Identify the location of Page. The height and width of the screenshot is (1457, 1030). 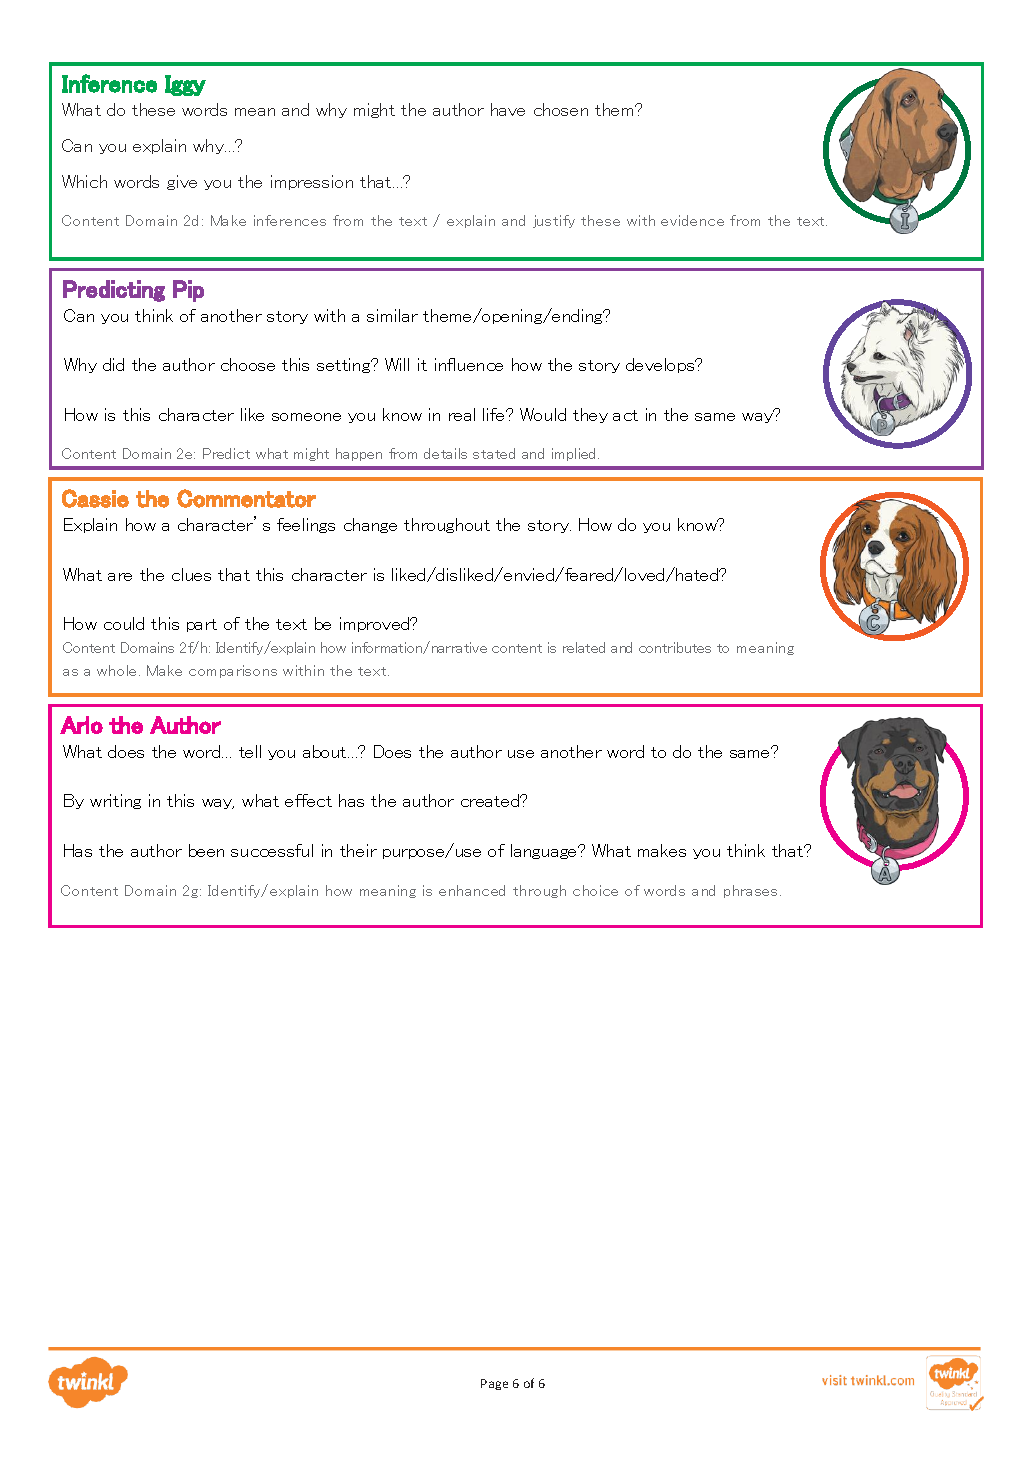
(494, 1384).
